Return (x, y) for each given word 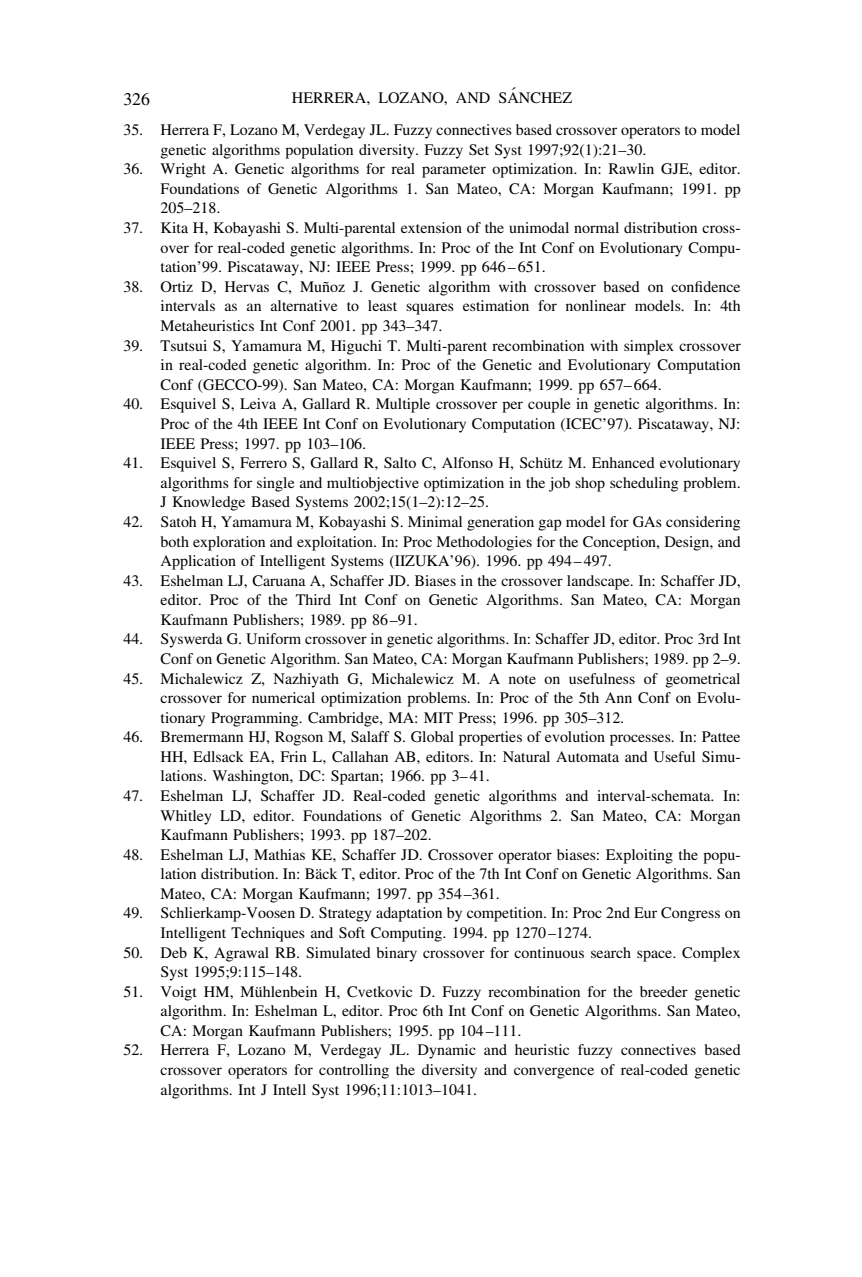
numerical (283, 697)
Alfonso (467, 462)
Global (432, 736)
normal (596, 227)
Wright (183, 170)
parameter (454, 171)
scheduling (644, 484)
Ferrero (263, 462)
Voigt (179, 993)
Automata (587, 756)
